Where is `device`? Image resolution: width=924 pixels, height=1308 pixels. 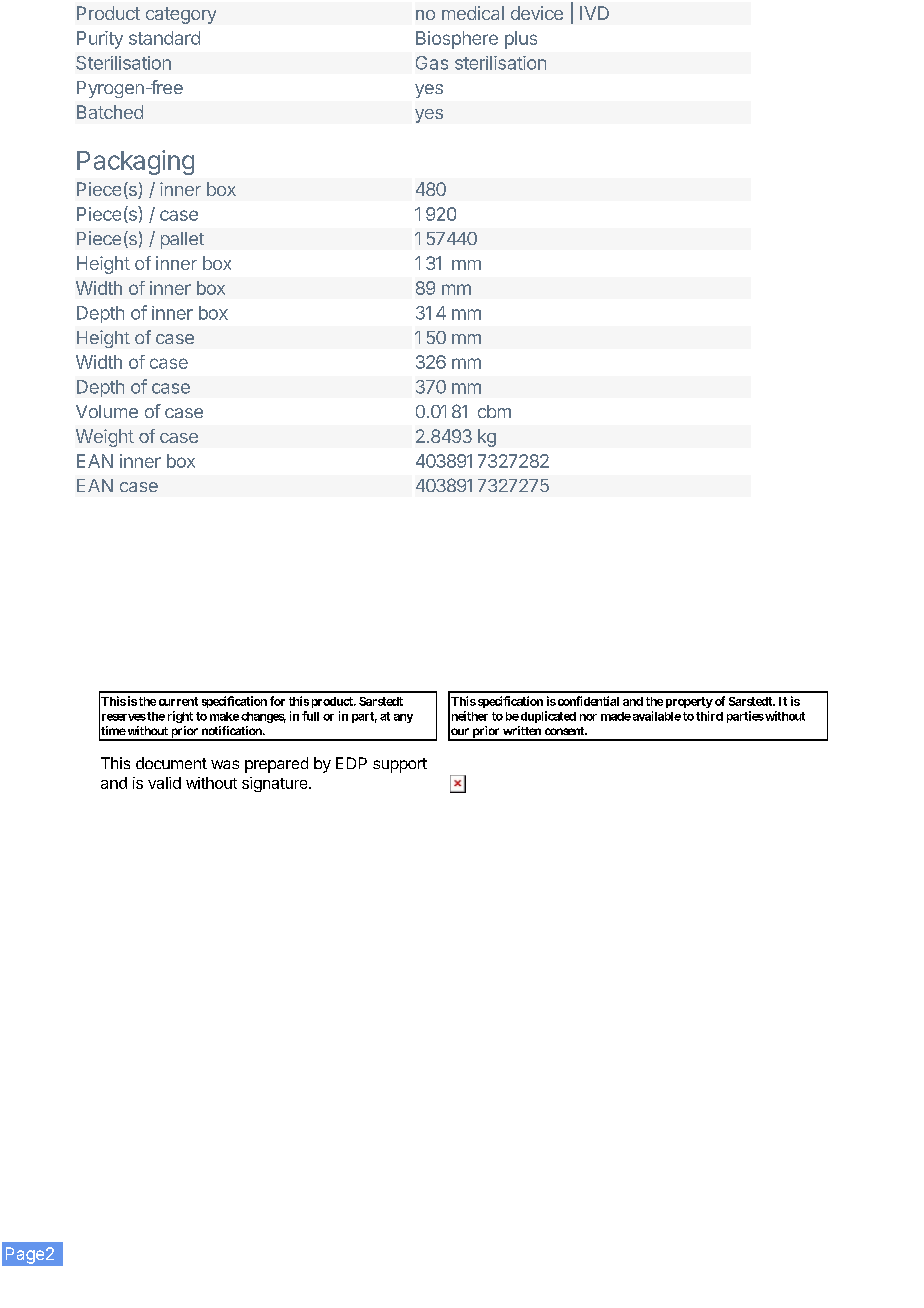 device is located at coordinates (537, 13).
